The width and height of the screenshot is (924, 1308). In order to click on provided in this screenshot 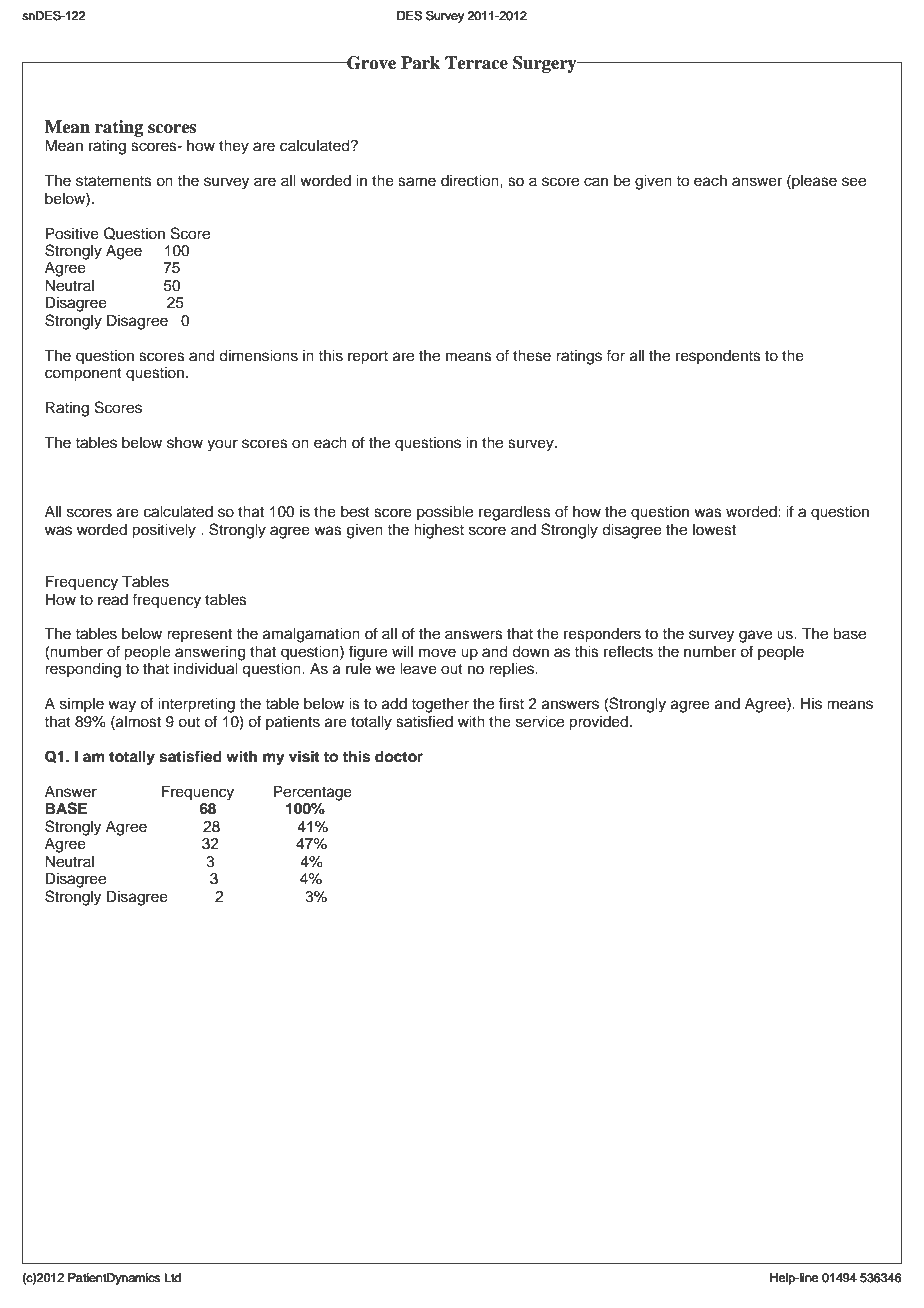, I will do `click(598, 723)`.
